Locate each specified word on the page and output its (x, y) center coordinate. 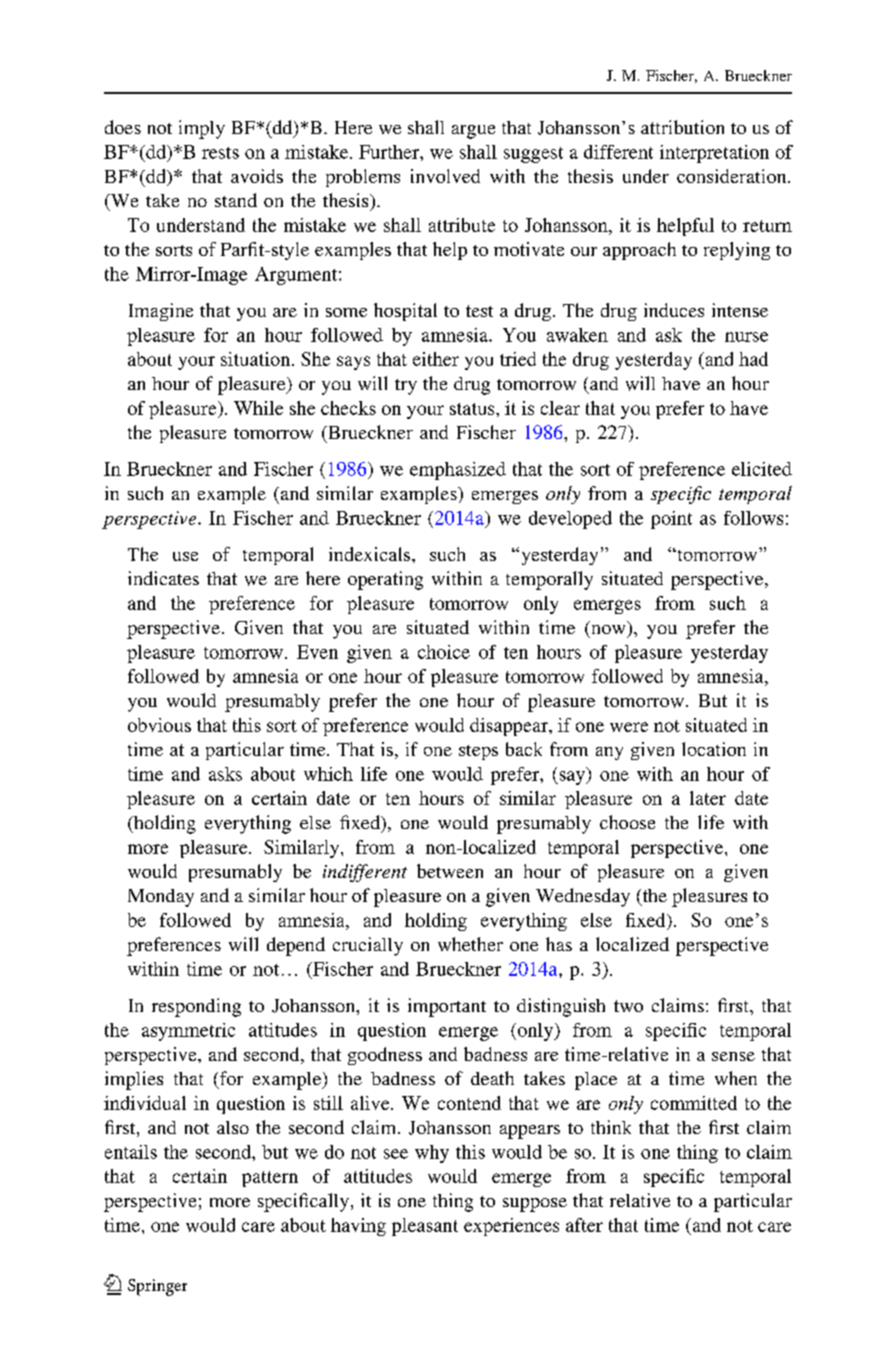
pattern (270, 1179)
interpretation (714, 154)
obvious (159, 725)
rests (220, 153)
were (629, 727)
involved (445, 176)
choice (444, 652)
